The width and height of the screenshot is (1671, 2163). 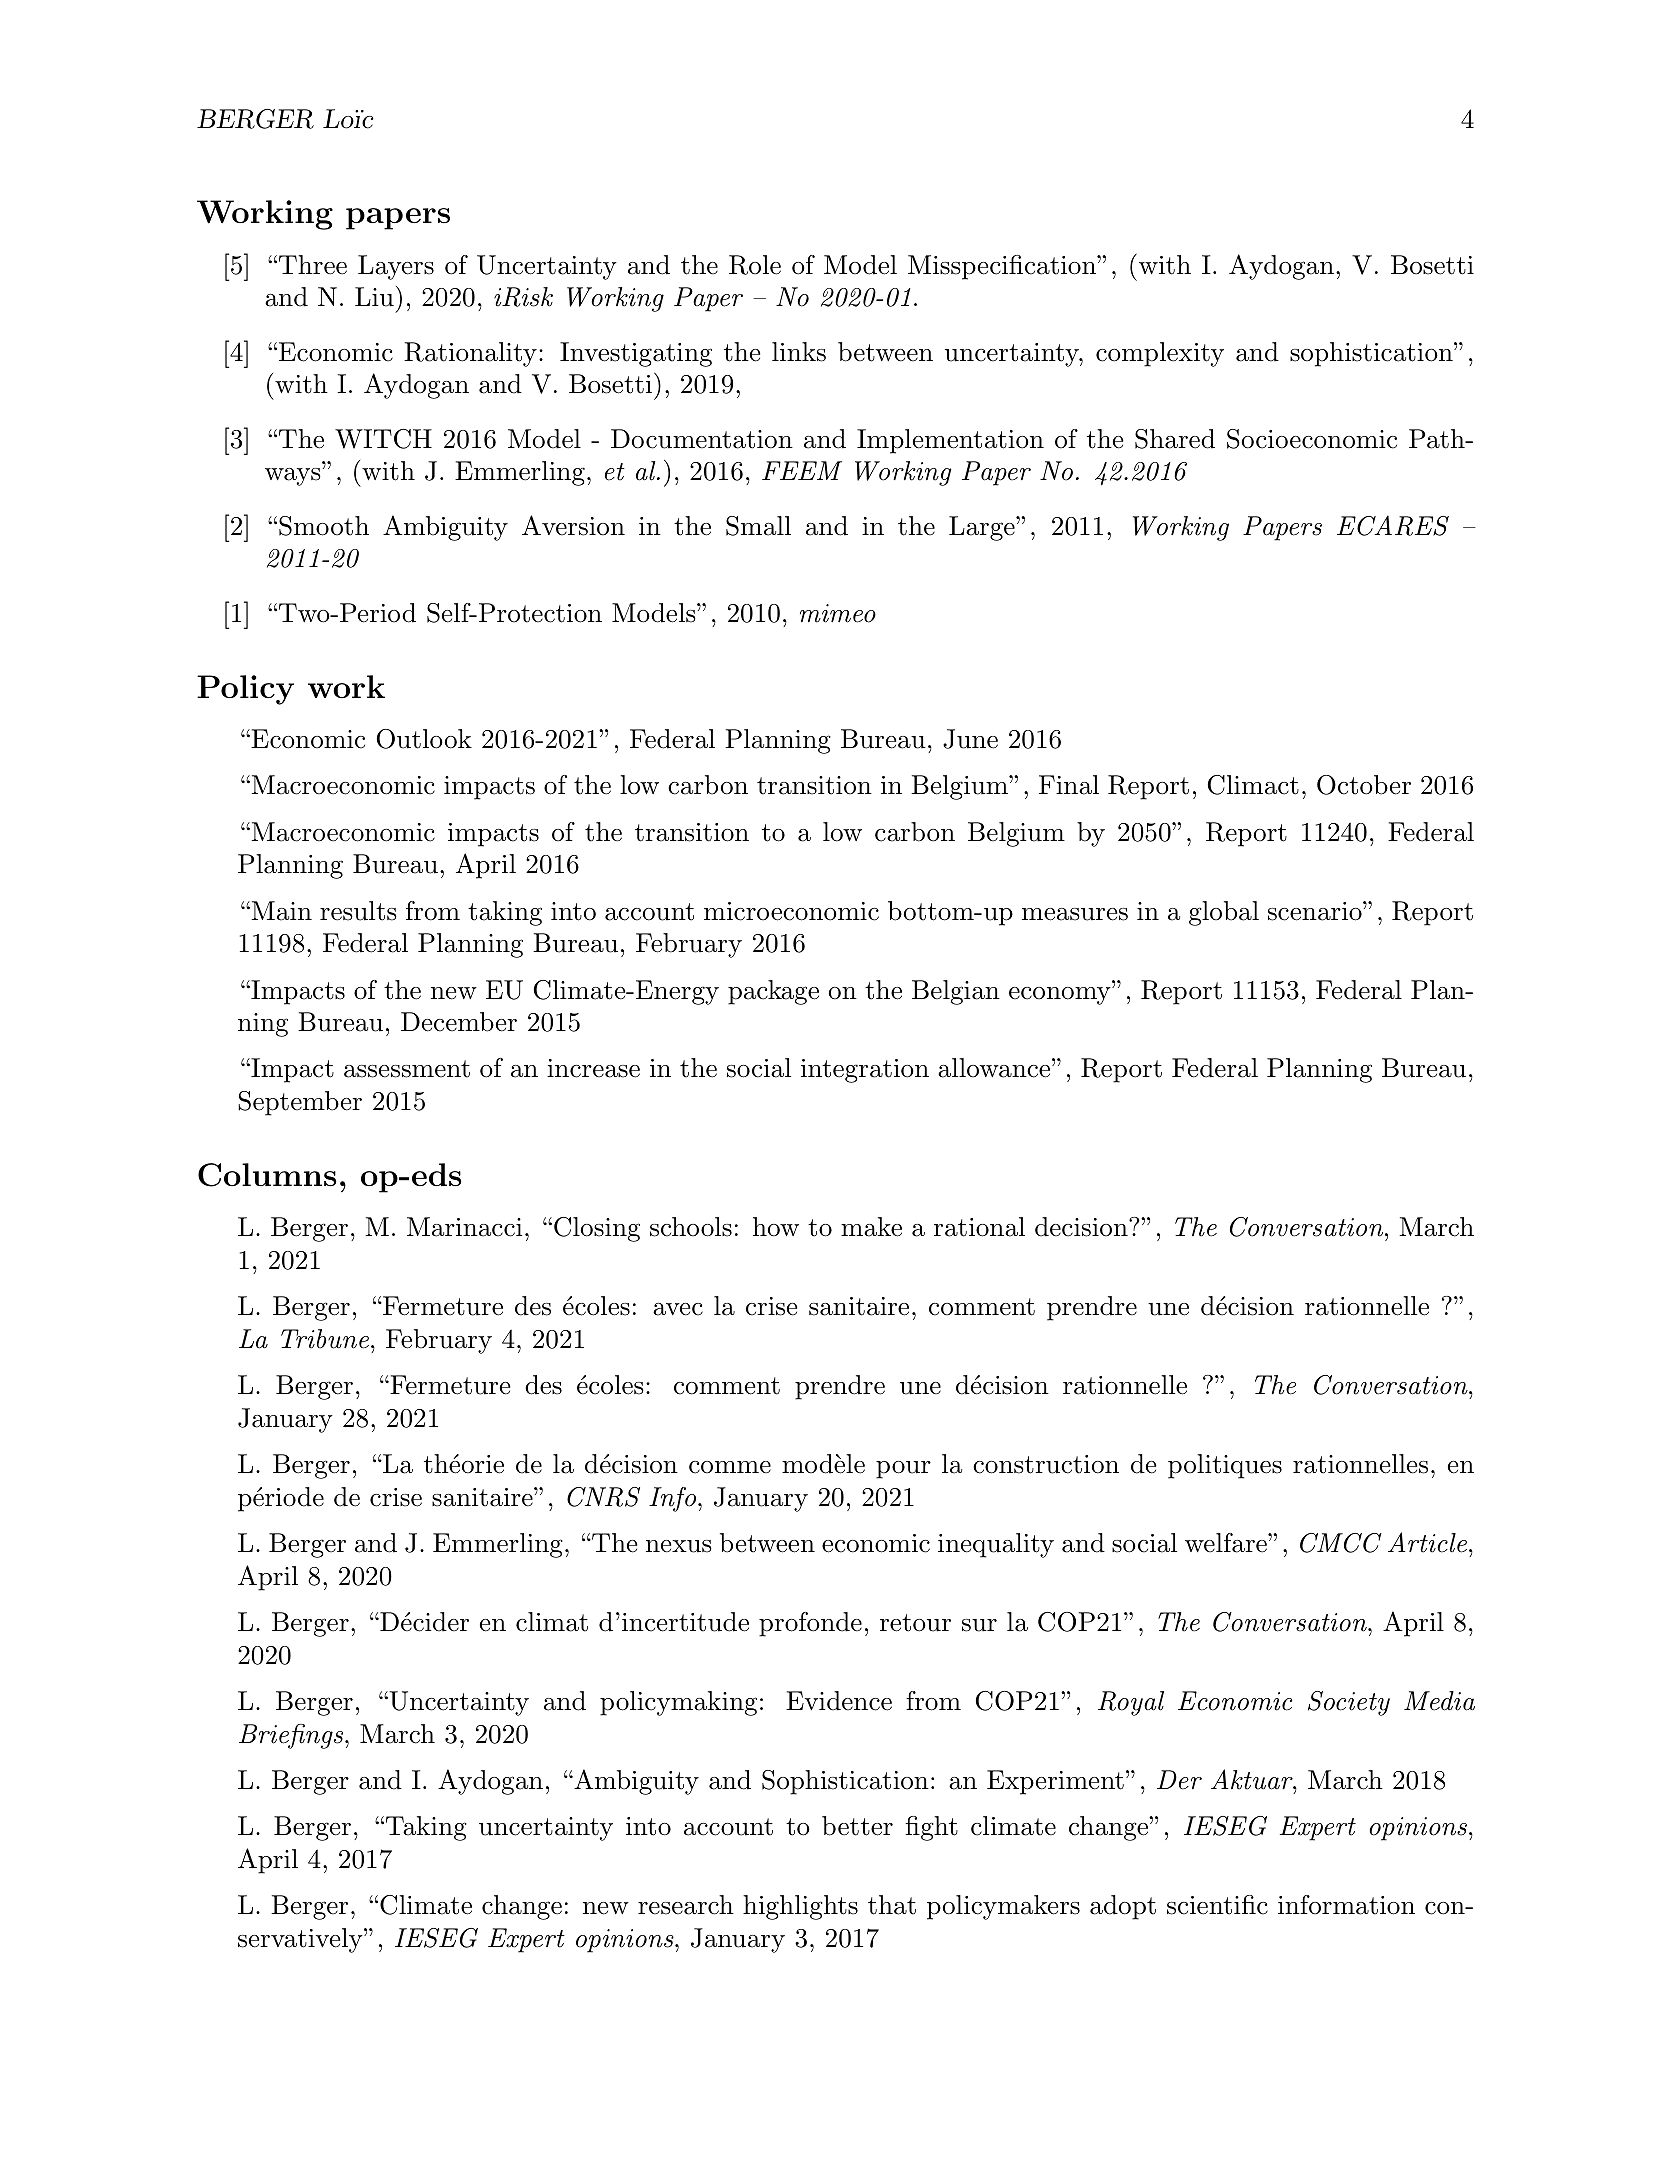 What do you see at coordinates (1364, 785) in the screenshot?
I see `October` at bounding box center [1364, 785].
